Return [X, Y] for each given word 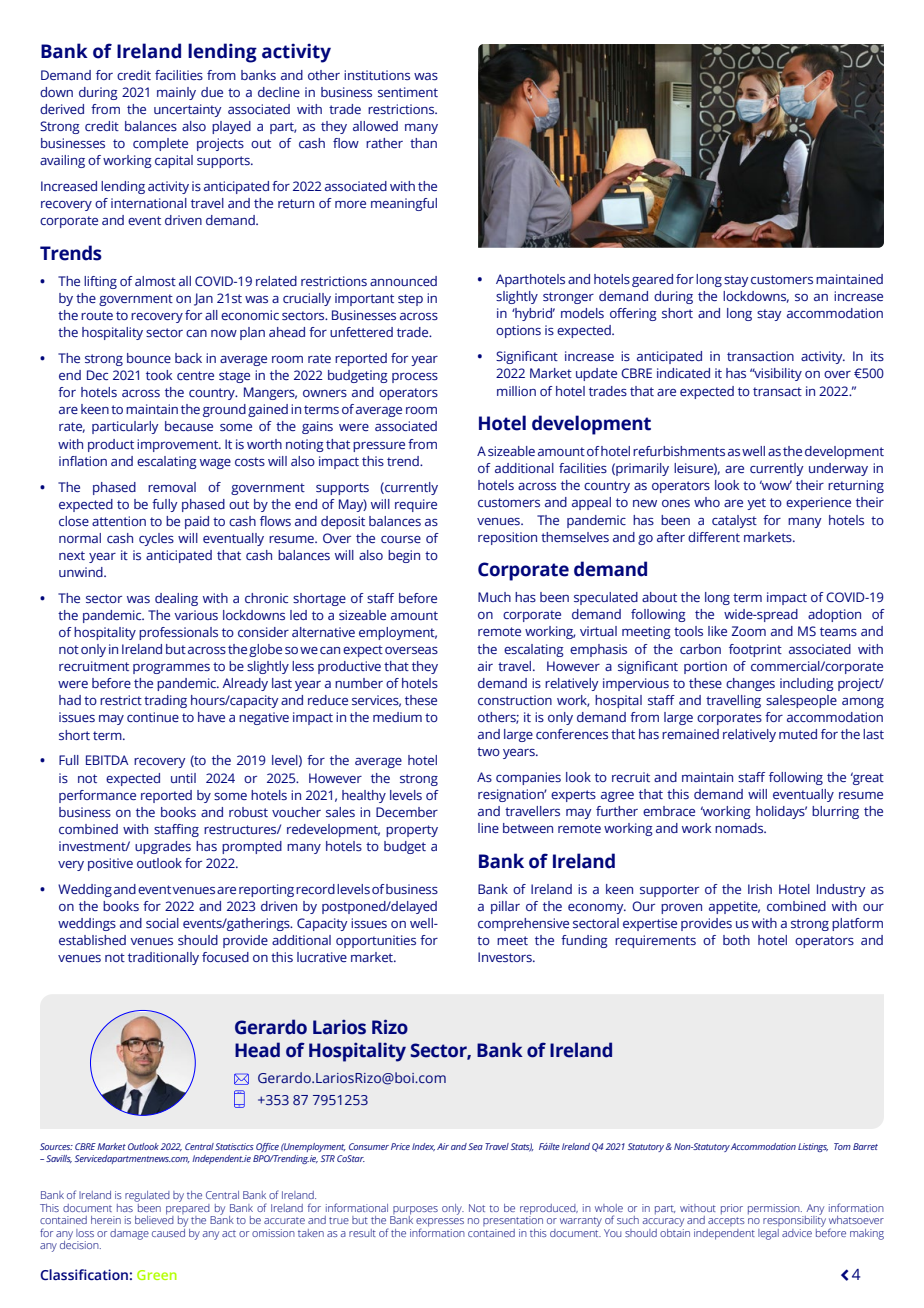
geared [652, 280]
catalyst [734, 521]
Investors [506, 957]
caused [168, 1231]
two [488, 751]
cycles [156, 539]
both [736, 940]
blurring [835, 812]
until [183, 778]
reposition [507, 538]
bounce [149, 358]
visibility [777, 374]
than [423, 143]
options [518, 331]
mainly [176, 93]
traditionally [163, 958]
